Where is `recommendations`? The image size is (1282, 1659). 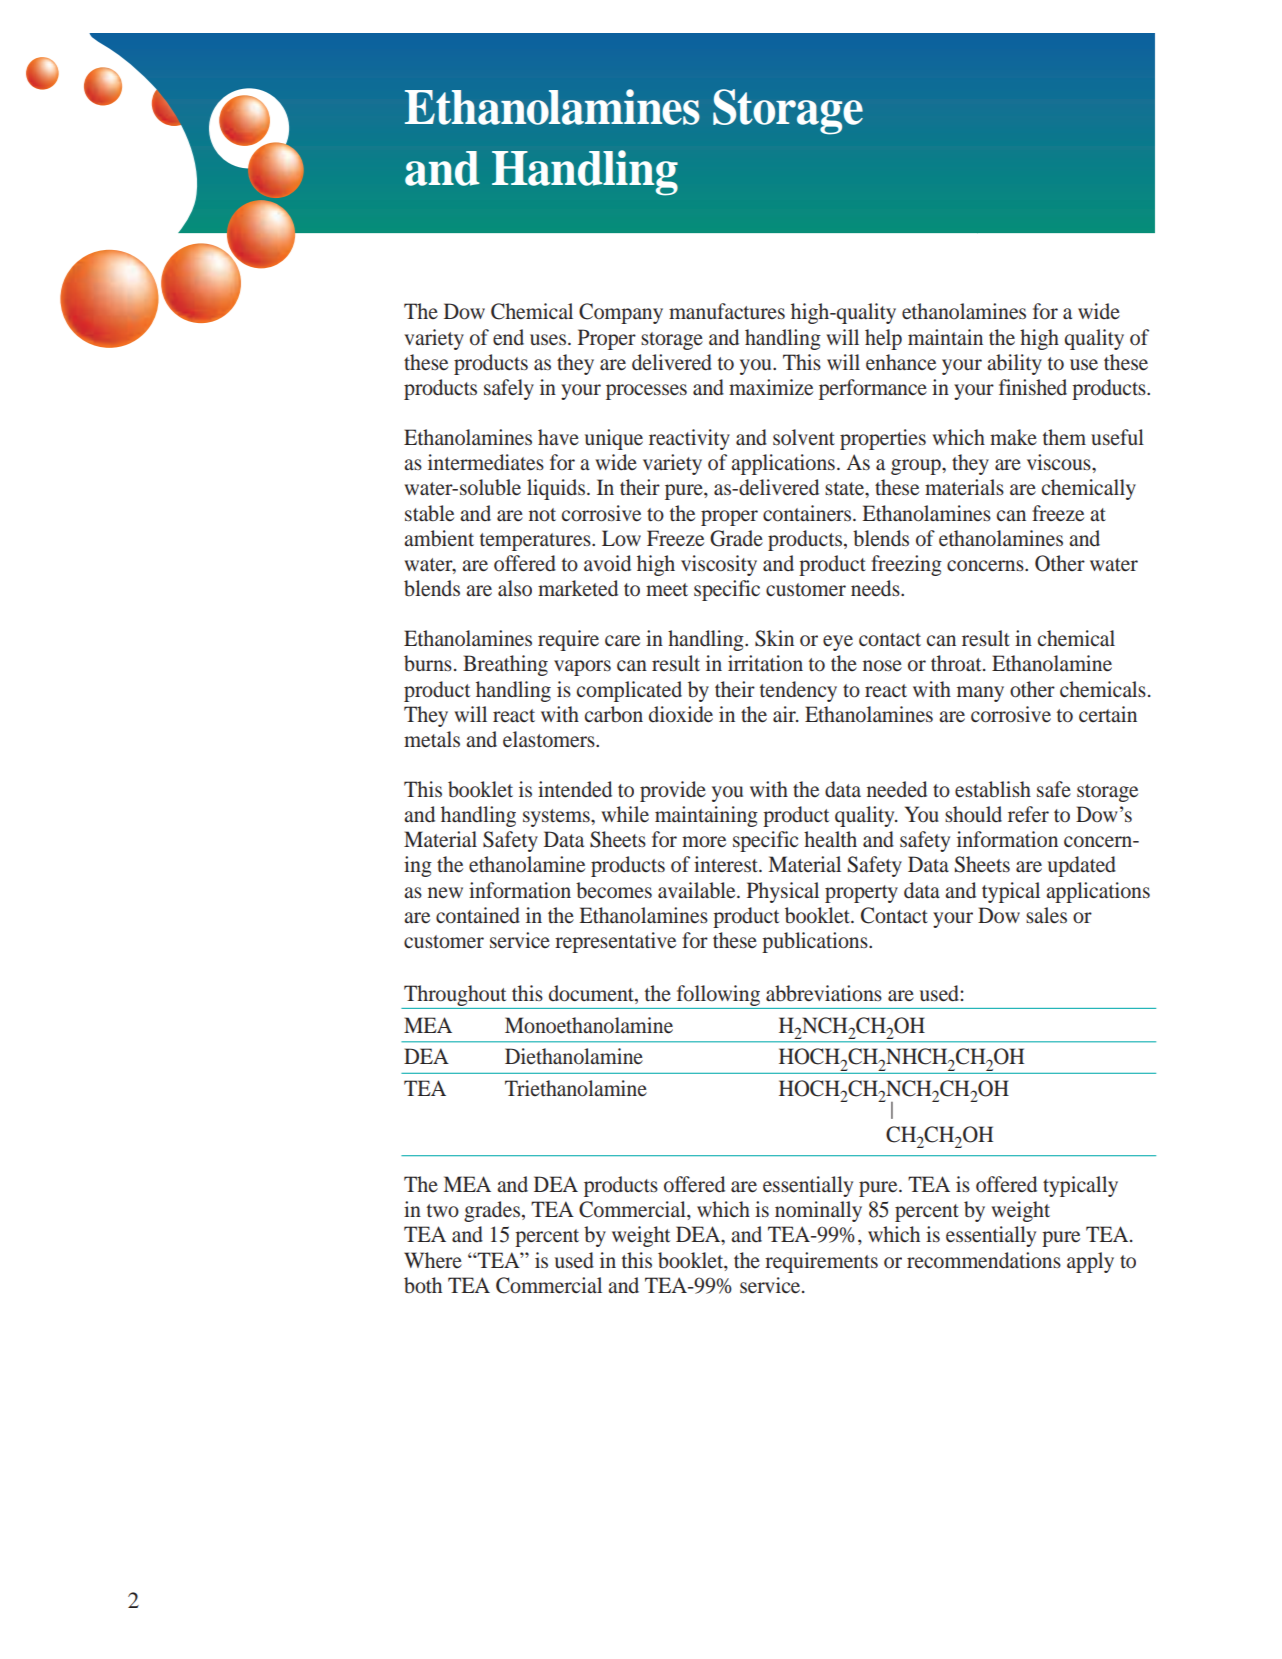
recommendations is located at coordinates (984, 1260).
